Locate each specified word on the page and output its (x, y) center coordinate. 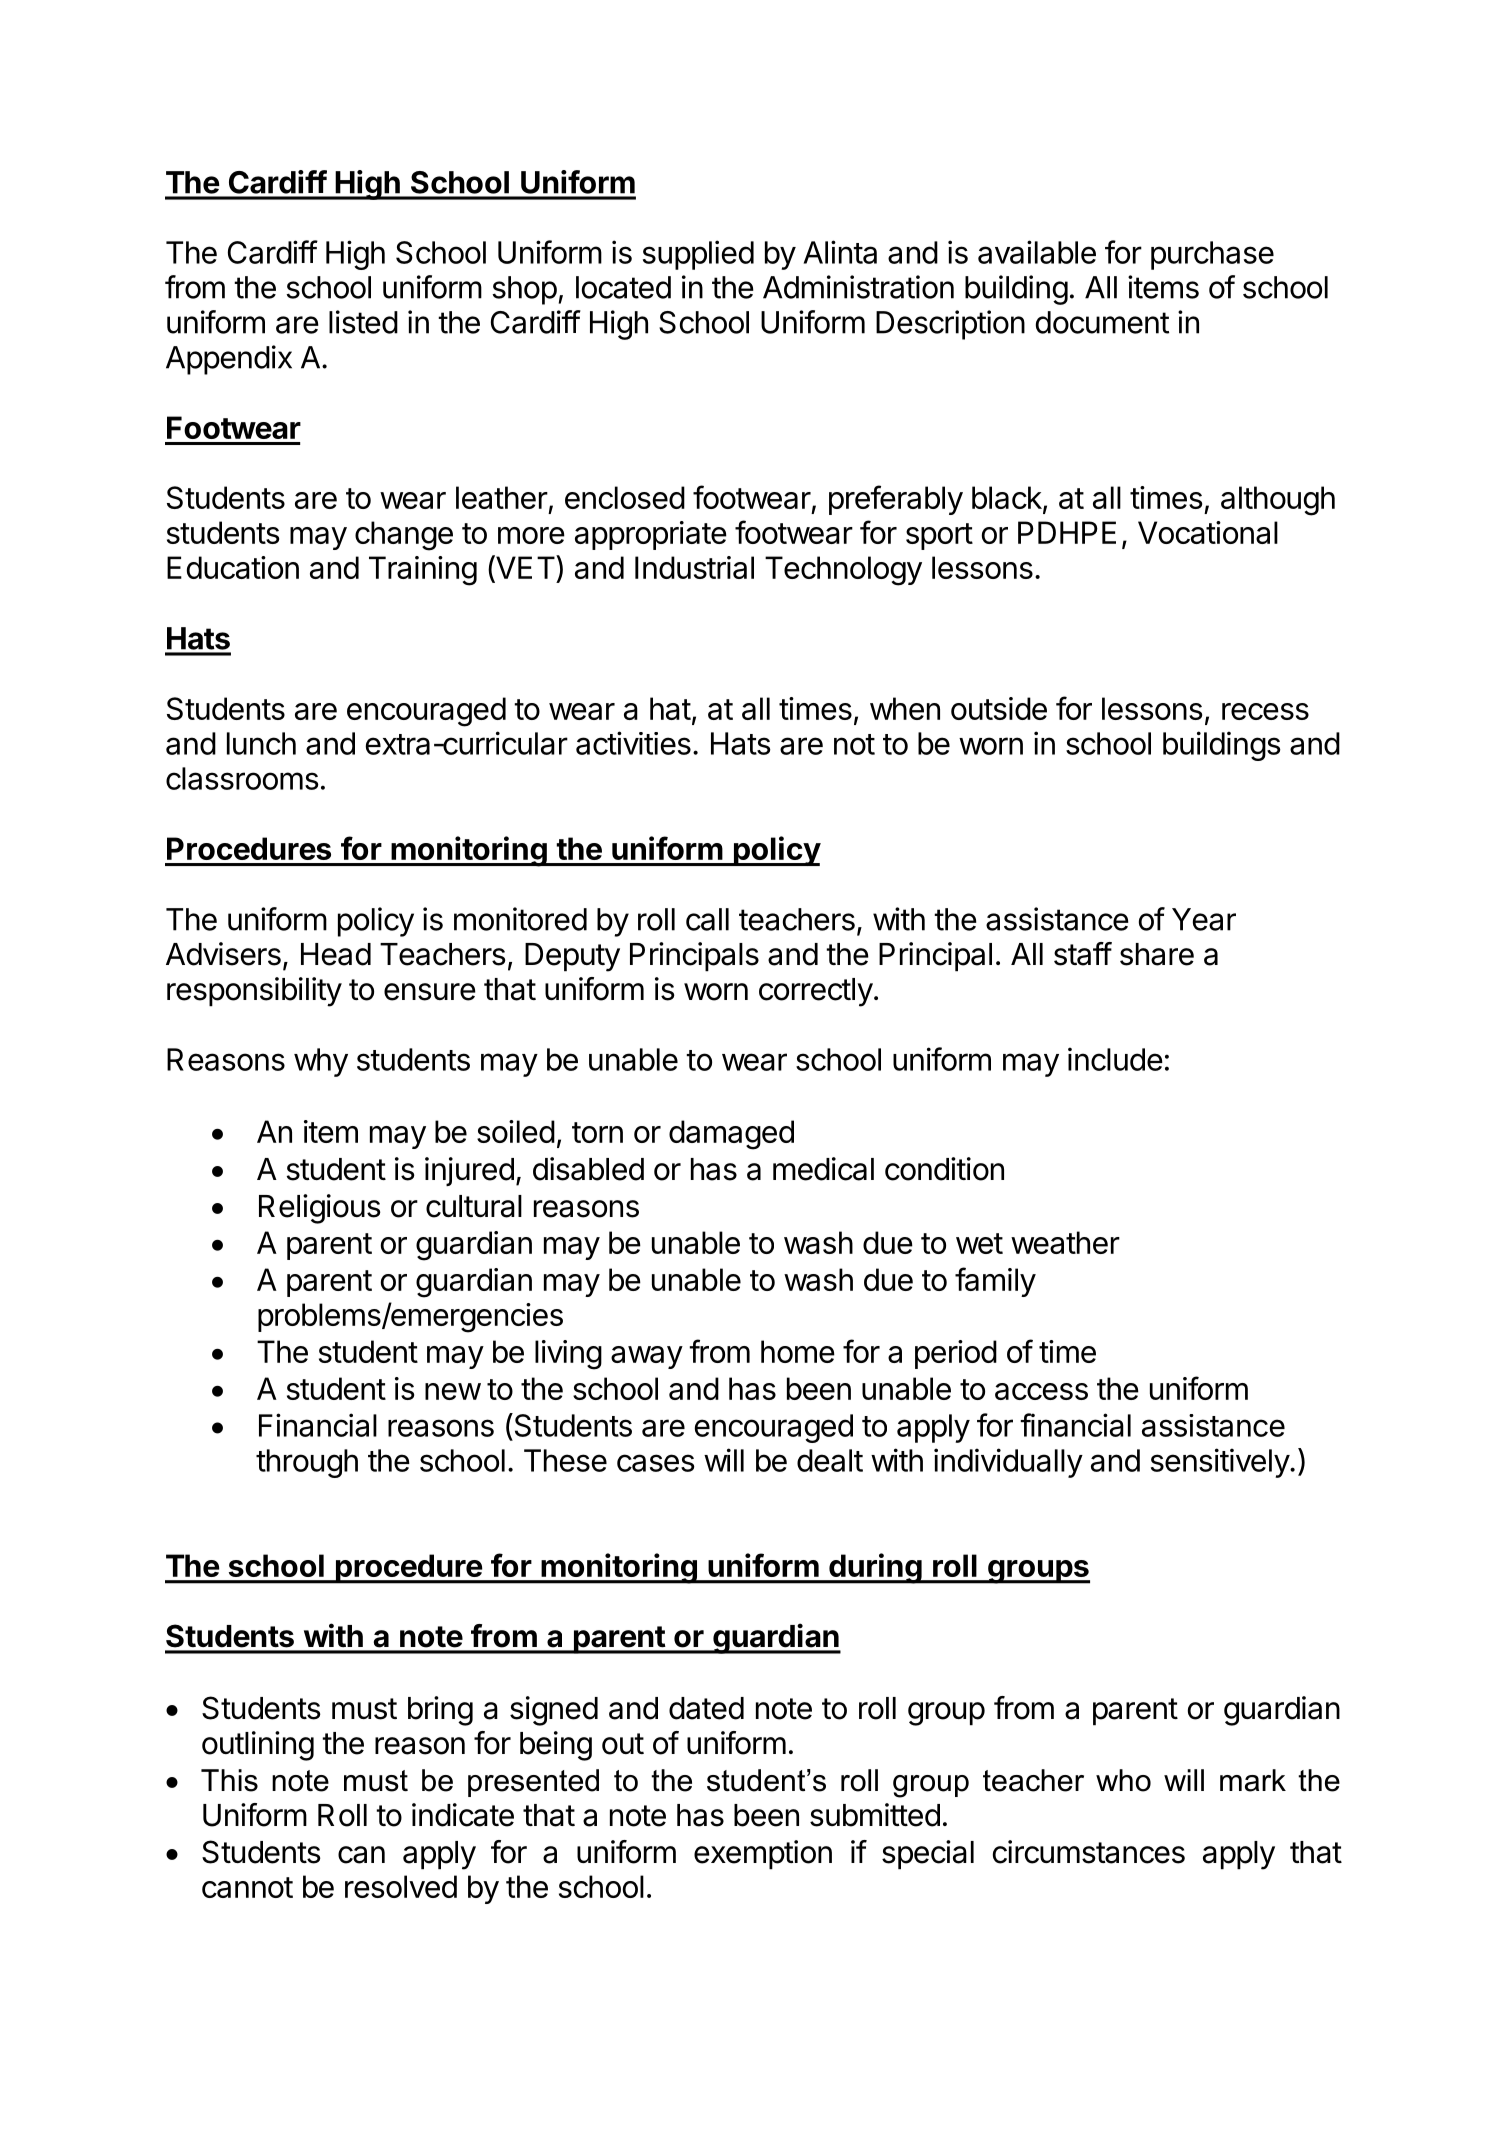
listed (363, 322)
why (321, 1062)
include (1115, 1059)
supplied (698, 255)
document (1102, 322)
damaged (731, 1135)
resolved (401, 1886)
